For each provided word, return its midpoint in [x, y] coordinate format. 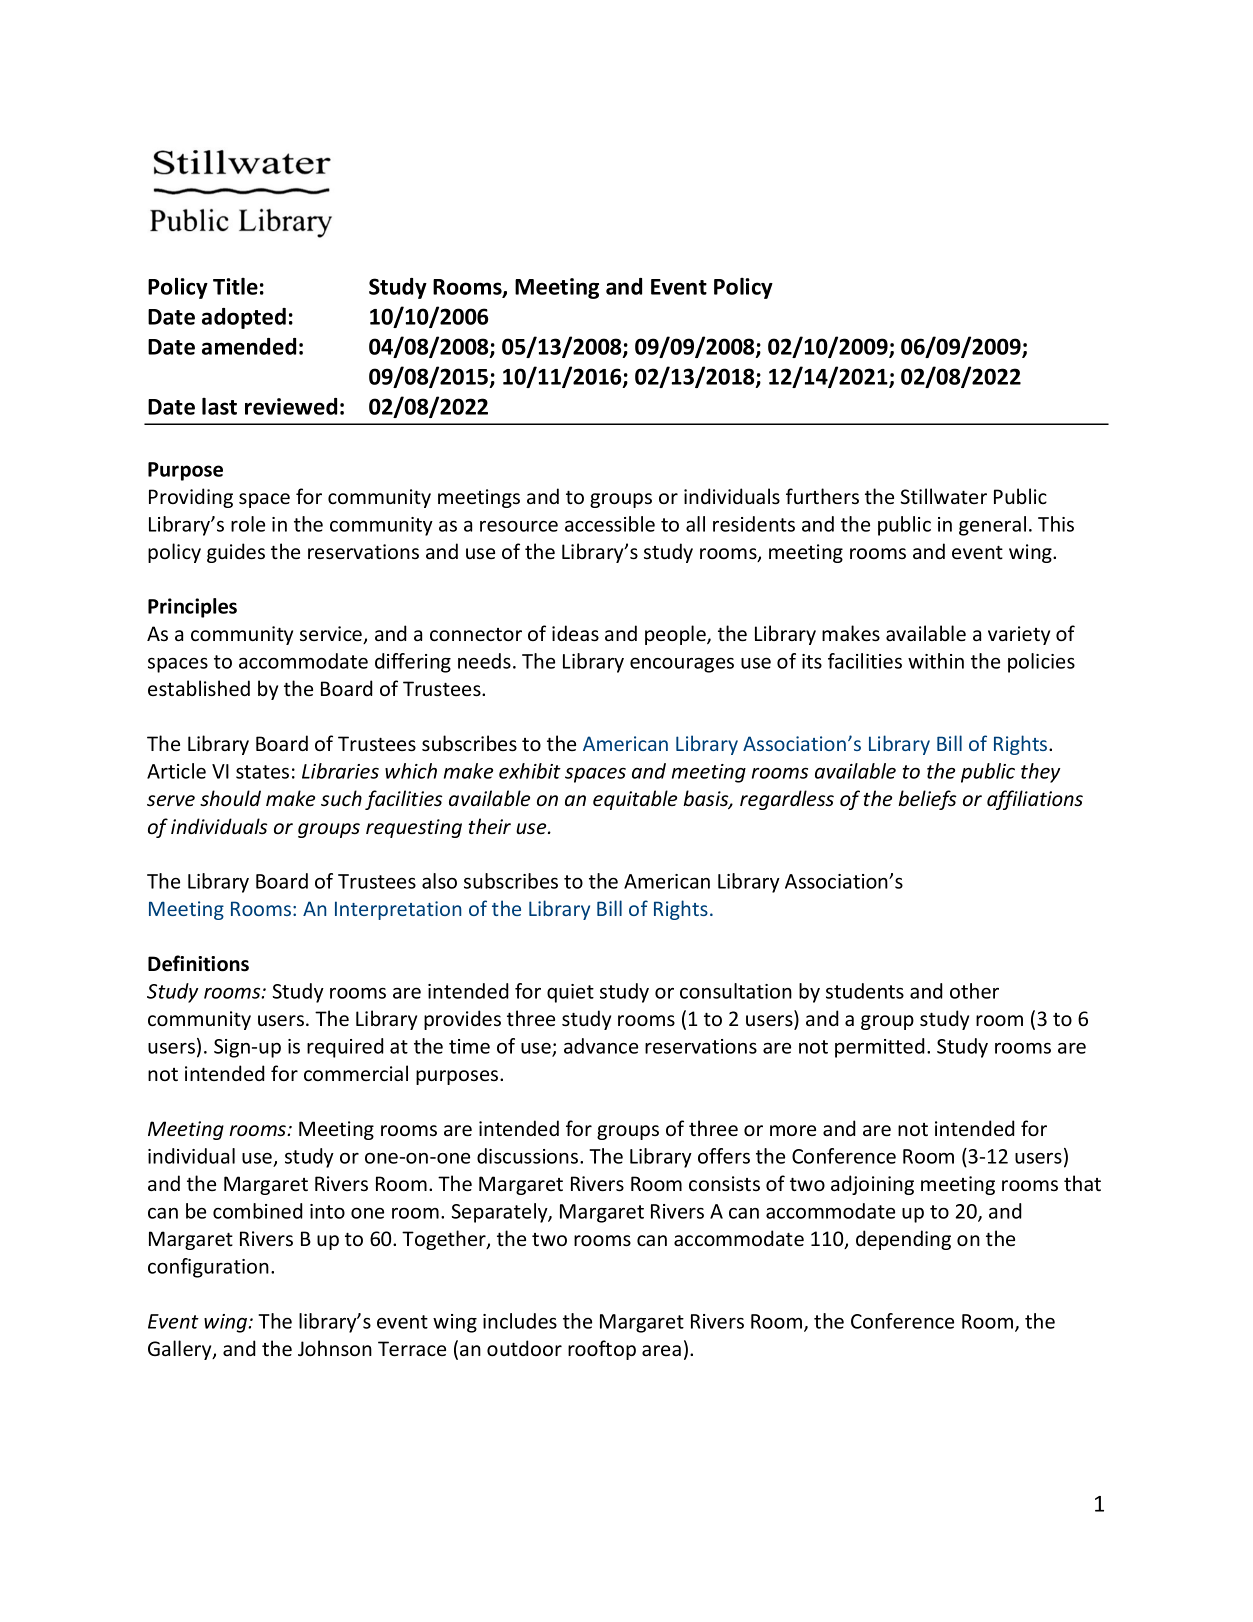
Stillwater [944, 496]
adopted [244, 318]
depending [903, 1240]
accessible [610, 524]
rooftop [602, 1350]
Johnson [335, 1348]
